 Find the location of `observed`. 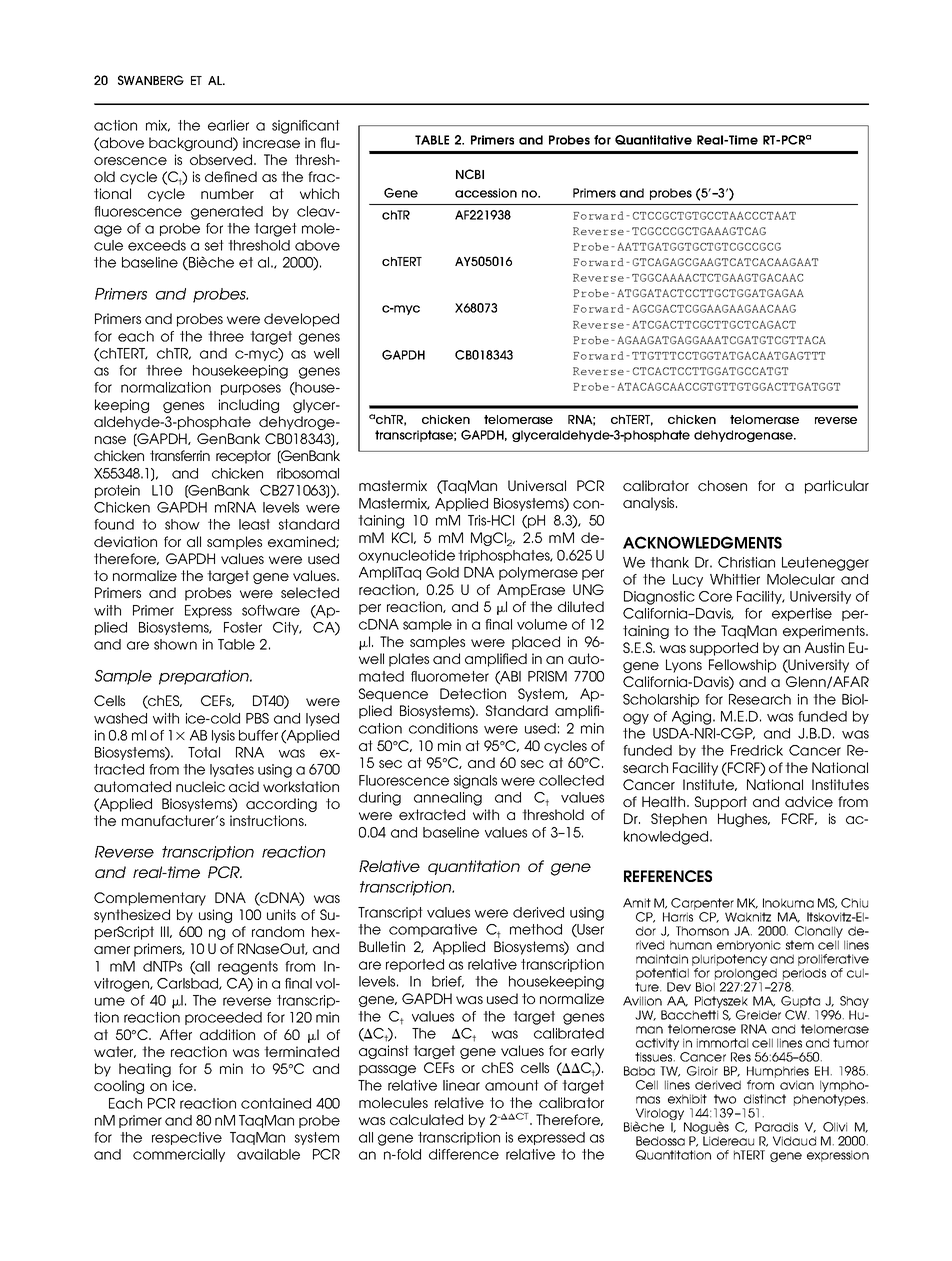

observed is located at coordinates (222, 159).
